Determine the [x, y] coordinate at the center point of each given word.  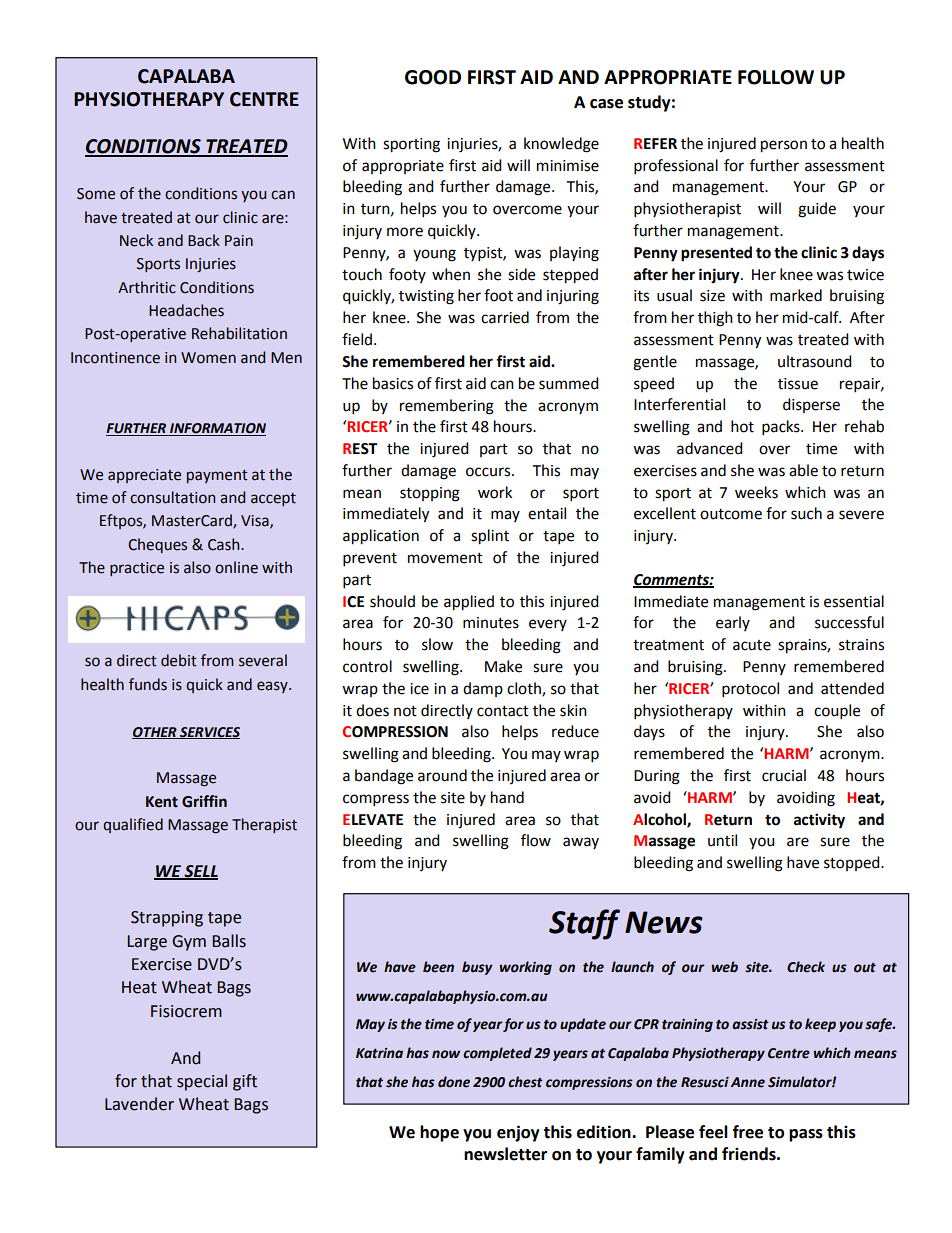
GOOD [433, 77]
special [202, 1082]
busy [477, 968]
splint [490, 537]
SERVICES [209, 733]
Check [806, 967]
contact [503, 711]
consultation [172, 497]
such [806, 513]
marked [796, 295]
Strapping [167, 919]
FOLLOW [776, 77]
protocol [750, 690]
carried [505, 317]
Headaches [186, 310]
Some [96, 194]
